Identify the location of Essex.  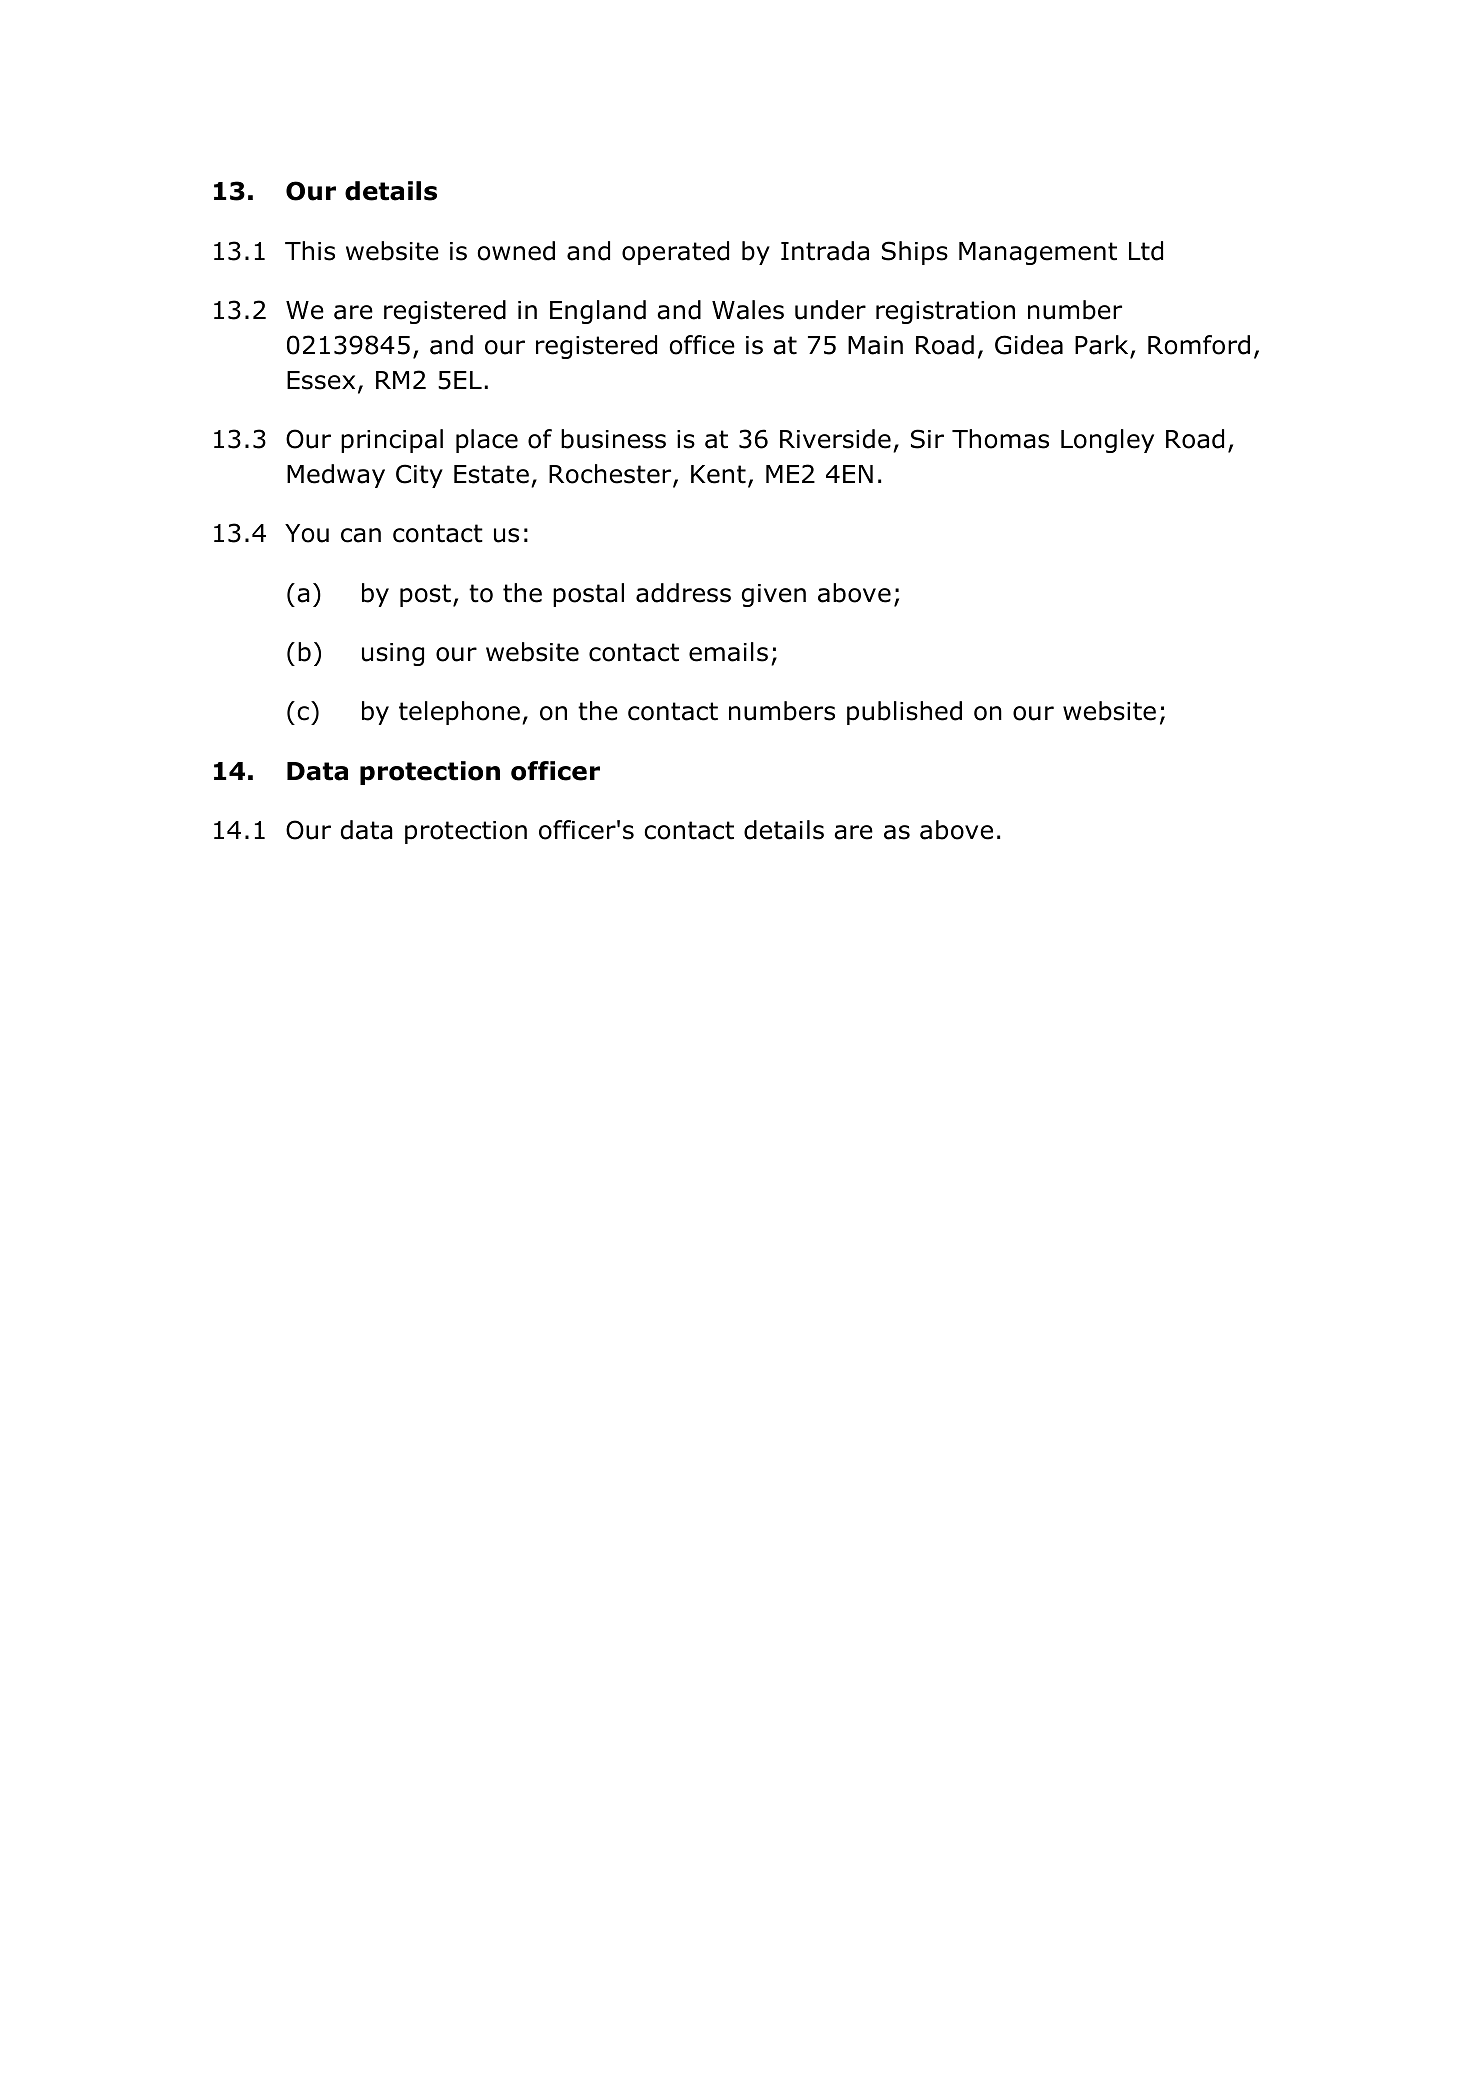
(321, 380).
